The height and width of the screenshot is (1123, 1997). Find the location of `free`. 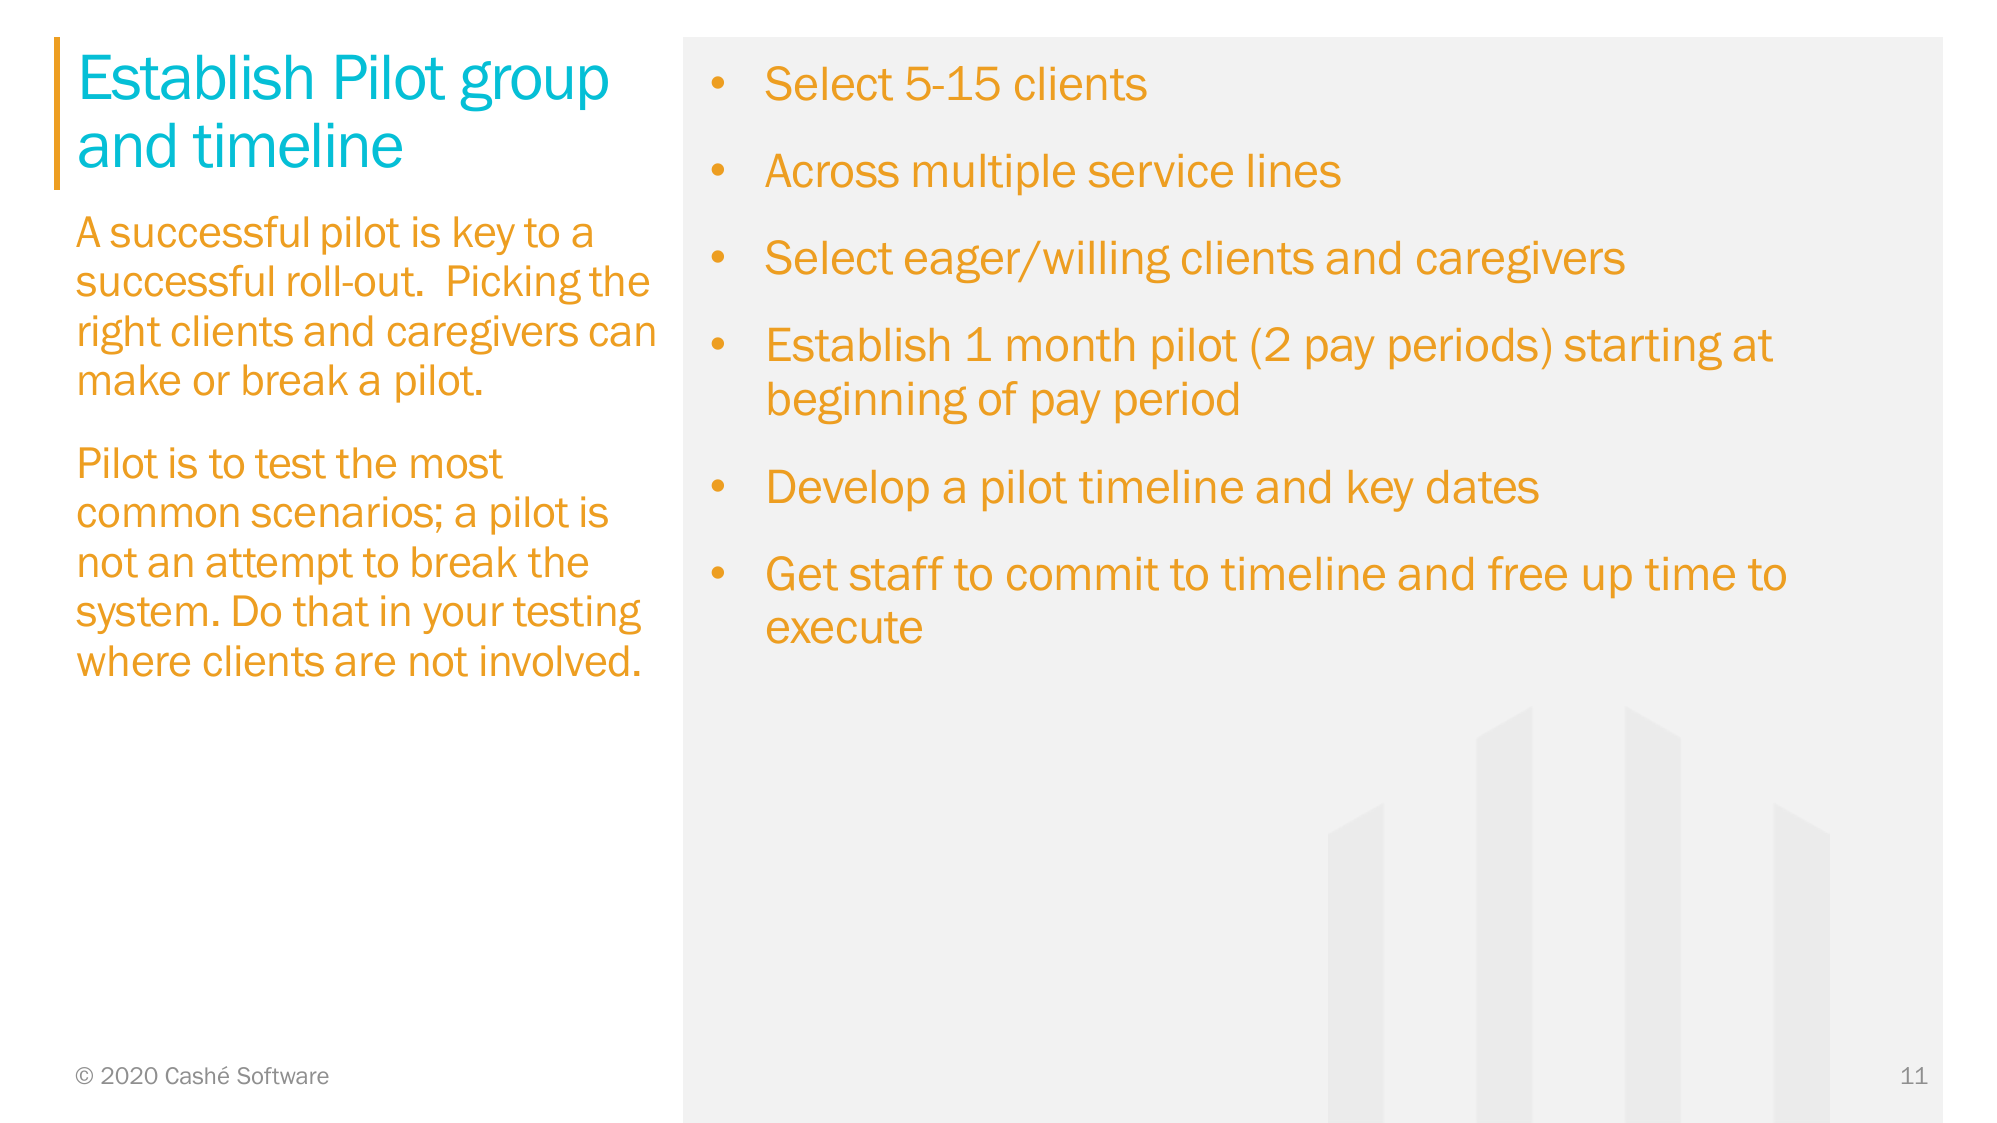

free is located at coordinates (1527, 573).
